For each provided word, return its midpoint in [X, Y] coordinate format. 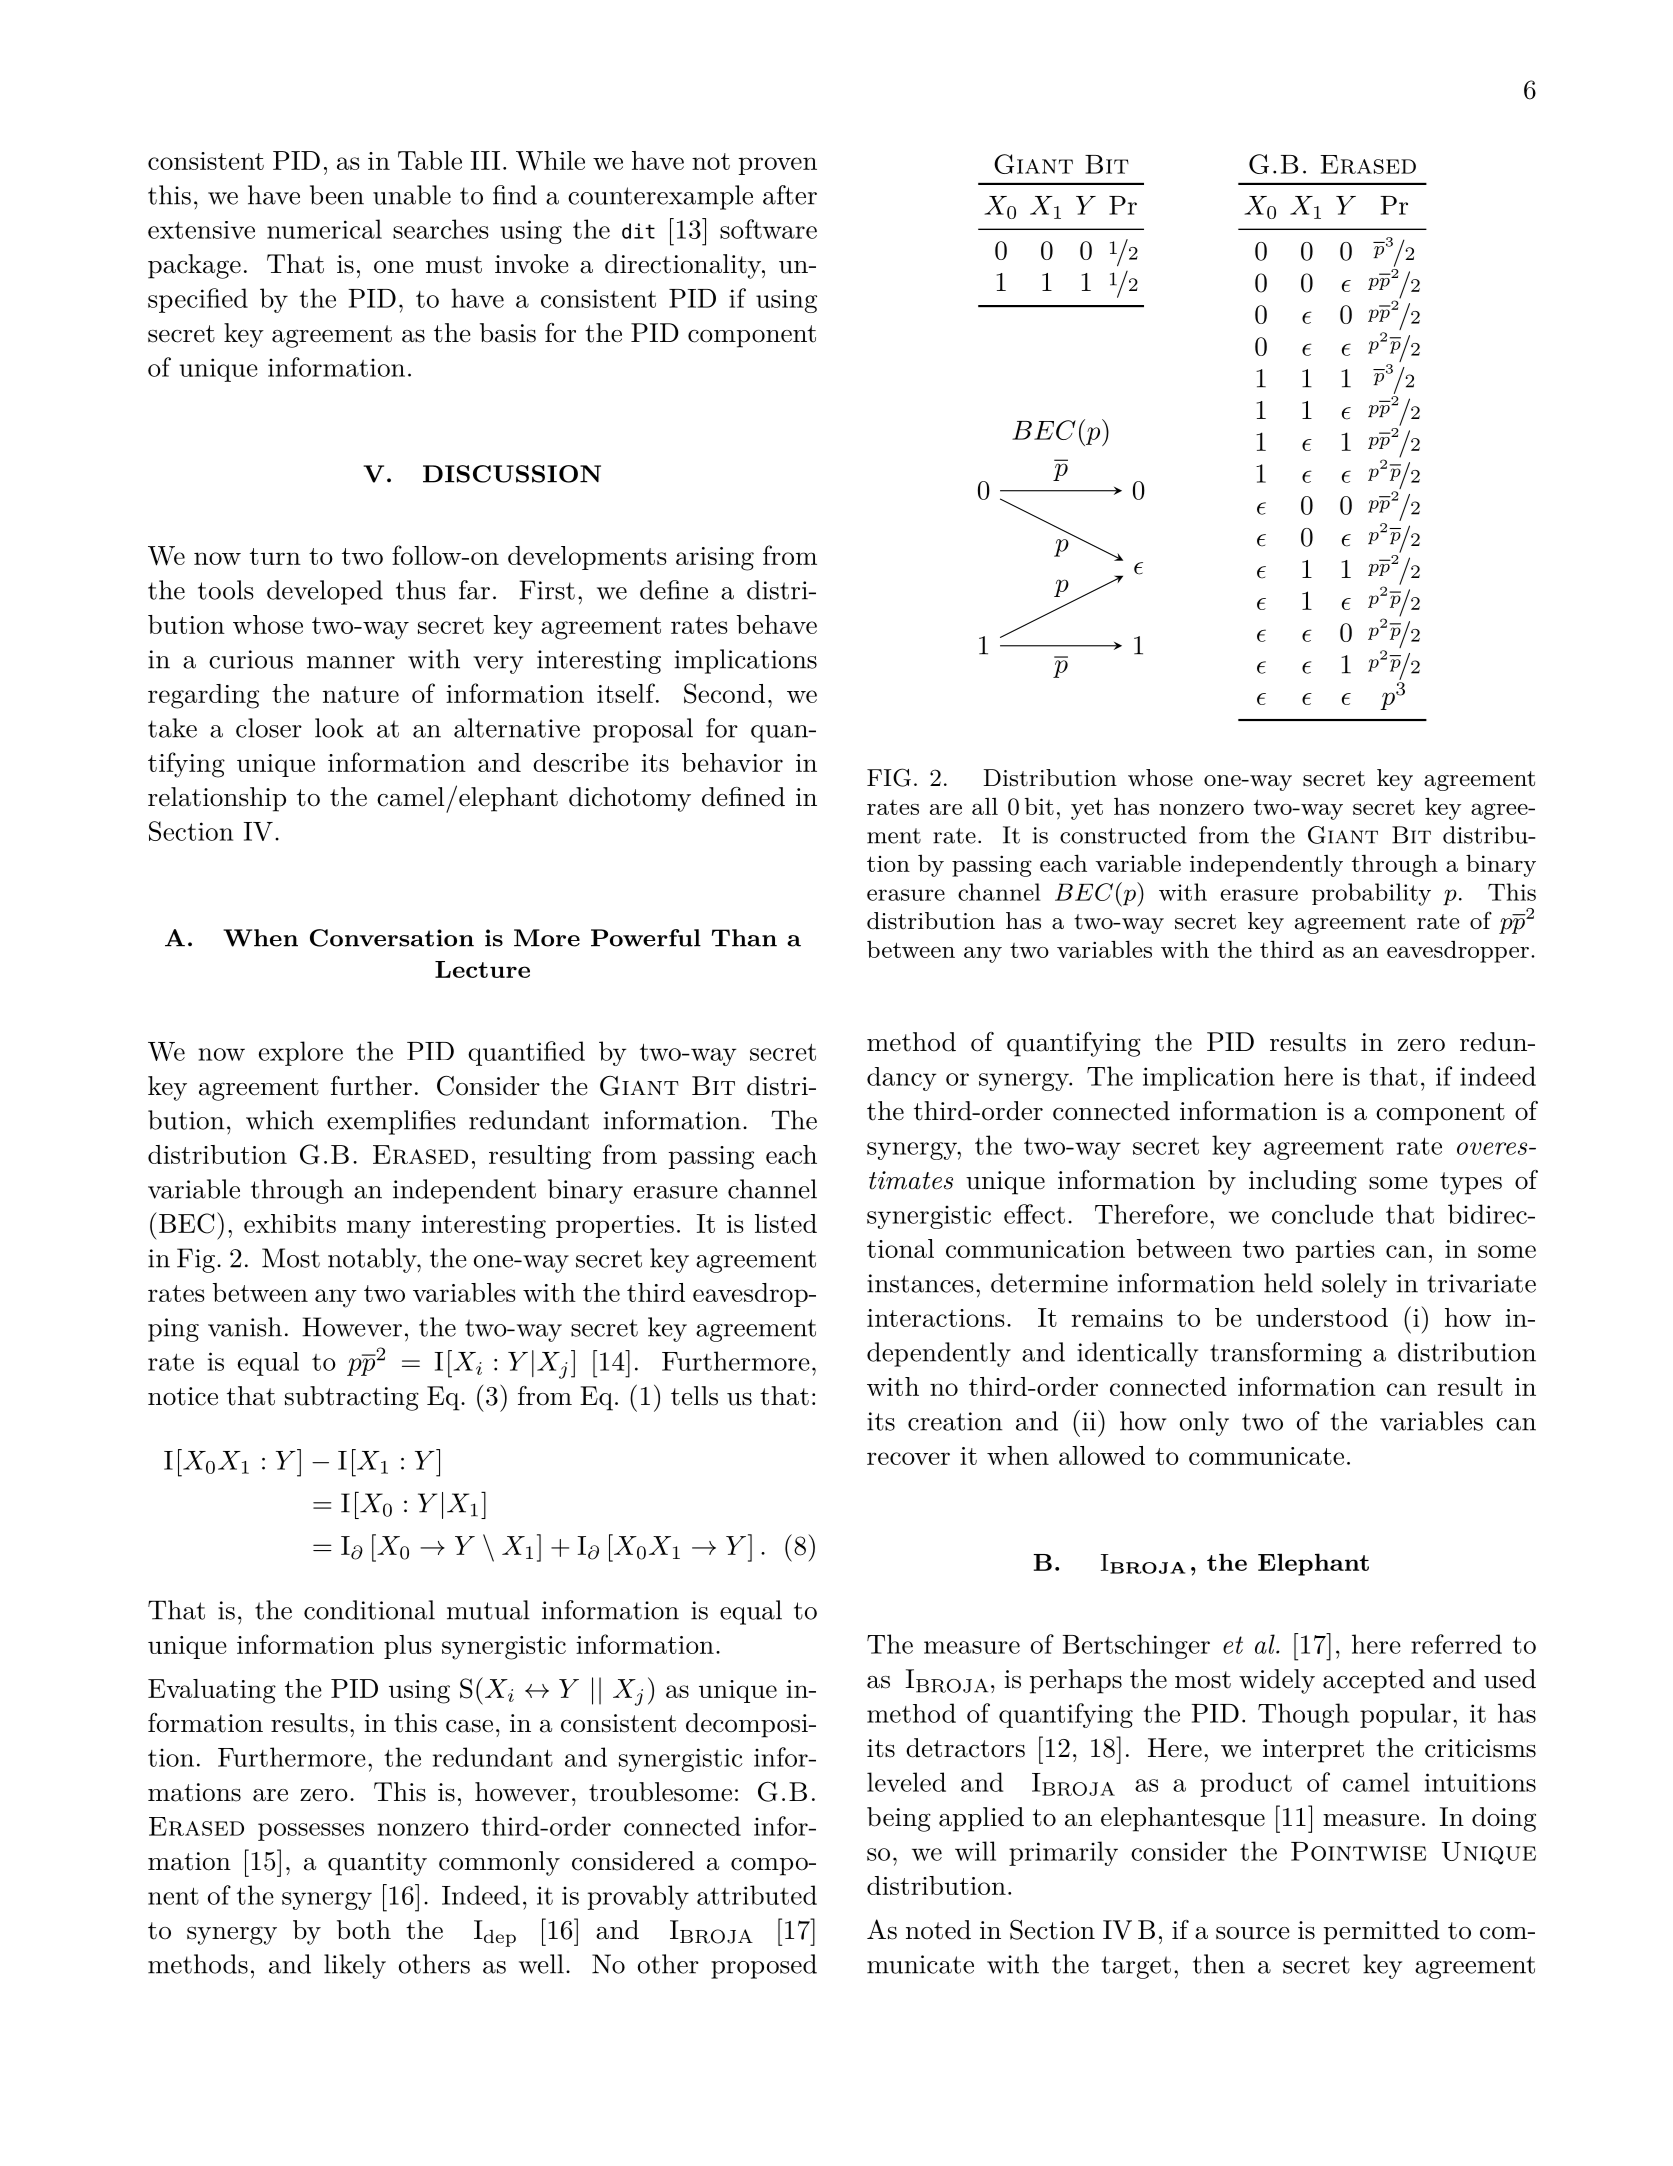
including [1303, 1182]
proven [777, 166]
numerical [324, 229]
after [790, 195]
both [364, 1930]
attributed [757, 1895]
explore [301, 1053]
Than [744, 938]
